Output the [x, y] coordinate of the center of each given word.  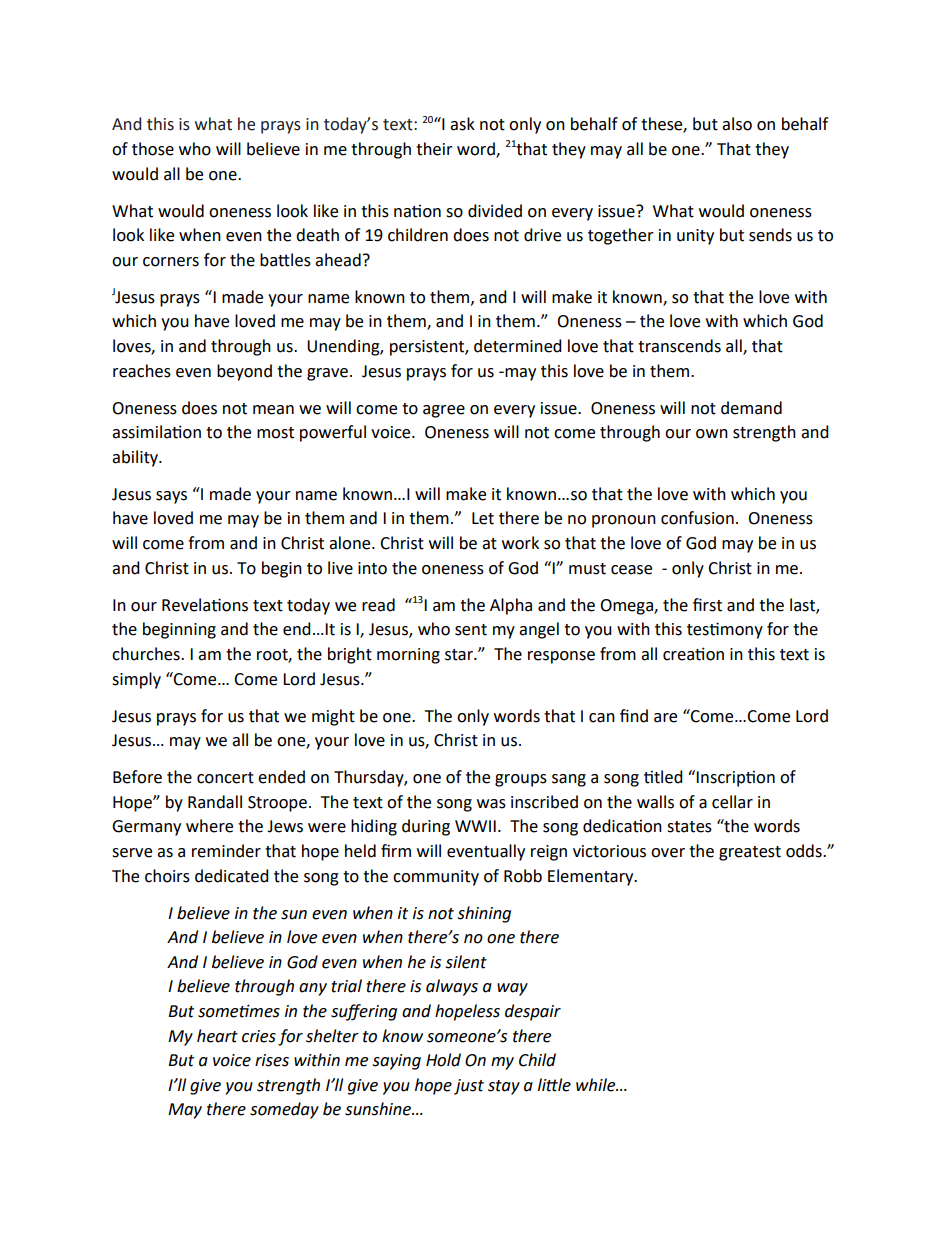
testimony [725, 630]
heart [217, 1036]
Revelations [205, 605]
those [153, 149]
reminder [226, 851]
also [737, 124]
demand [751, 408]
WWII [475, 826]
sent [471, 630]
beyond [244, 372]
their [434, 149]
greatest [750, 853]
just [469, 1087]
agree [444, 411]
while [597, 1085]
